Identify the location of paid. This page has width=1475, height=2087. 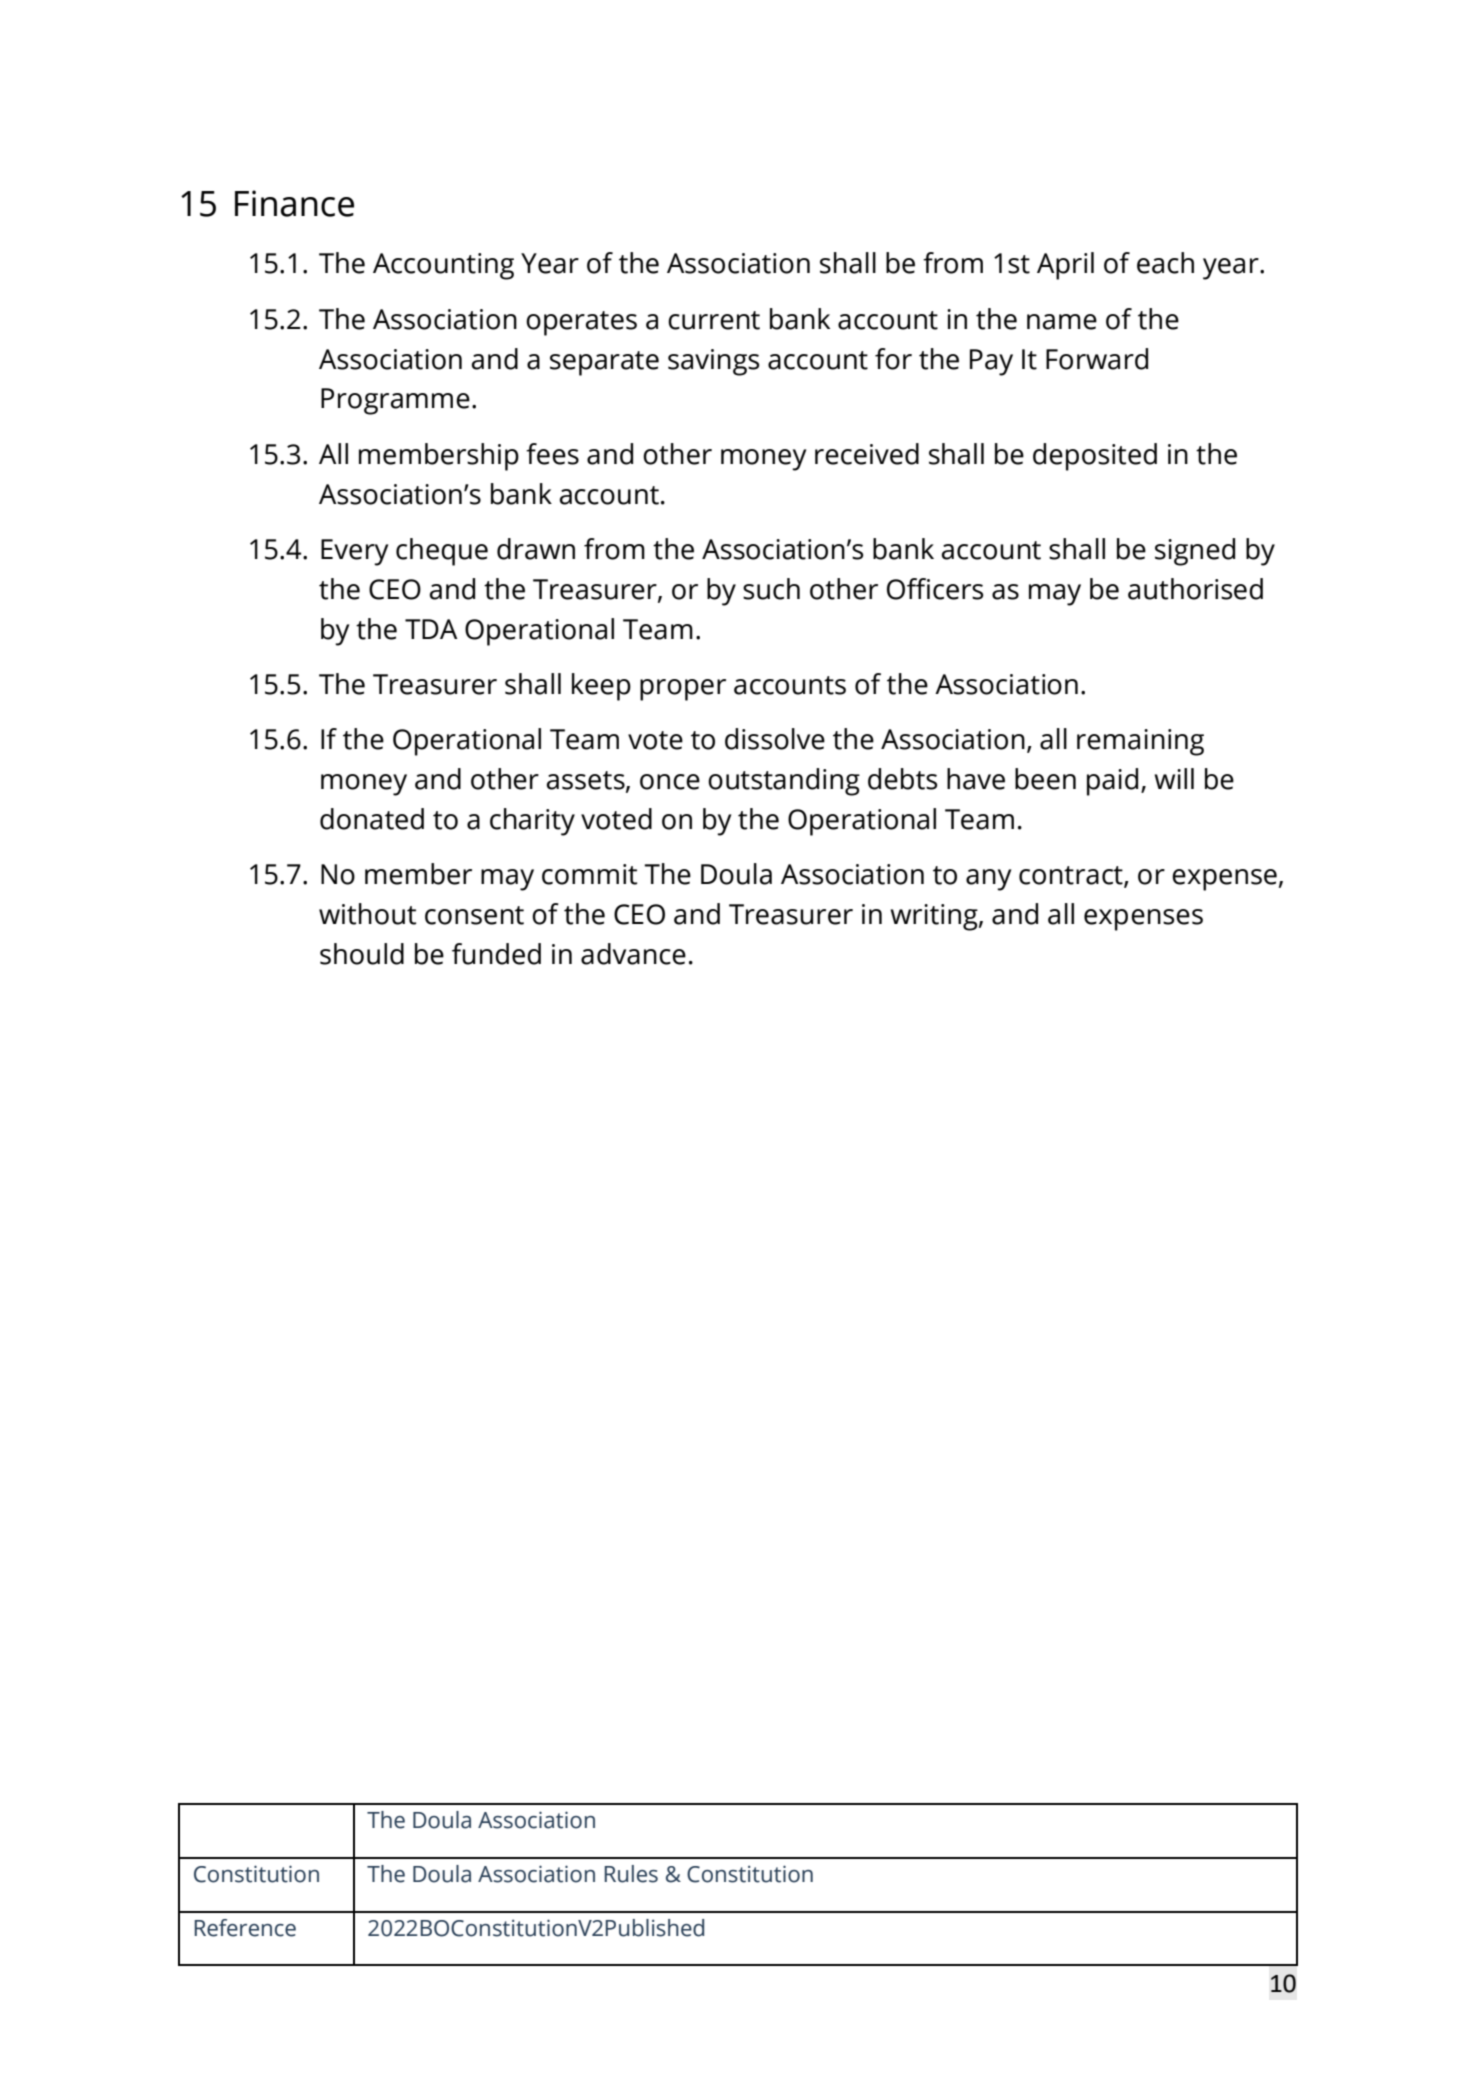
(1112, 782).
